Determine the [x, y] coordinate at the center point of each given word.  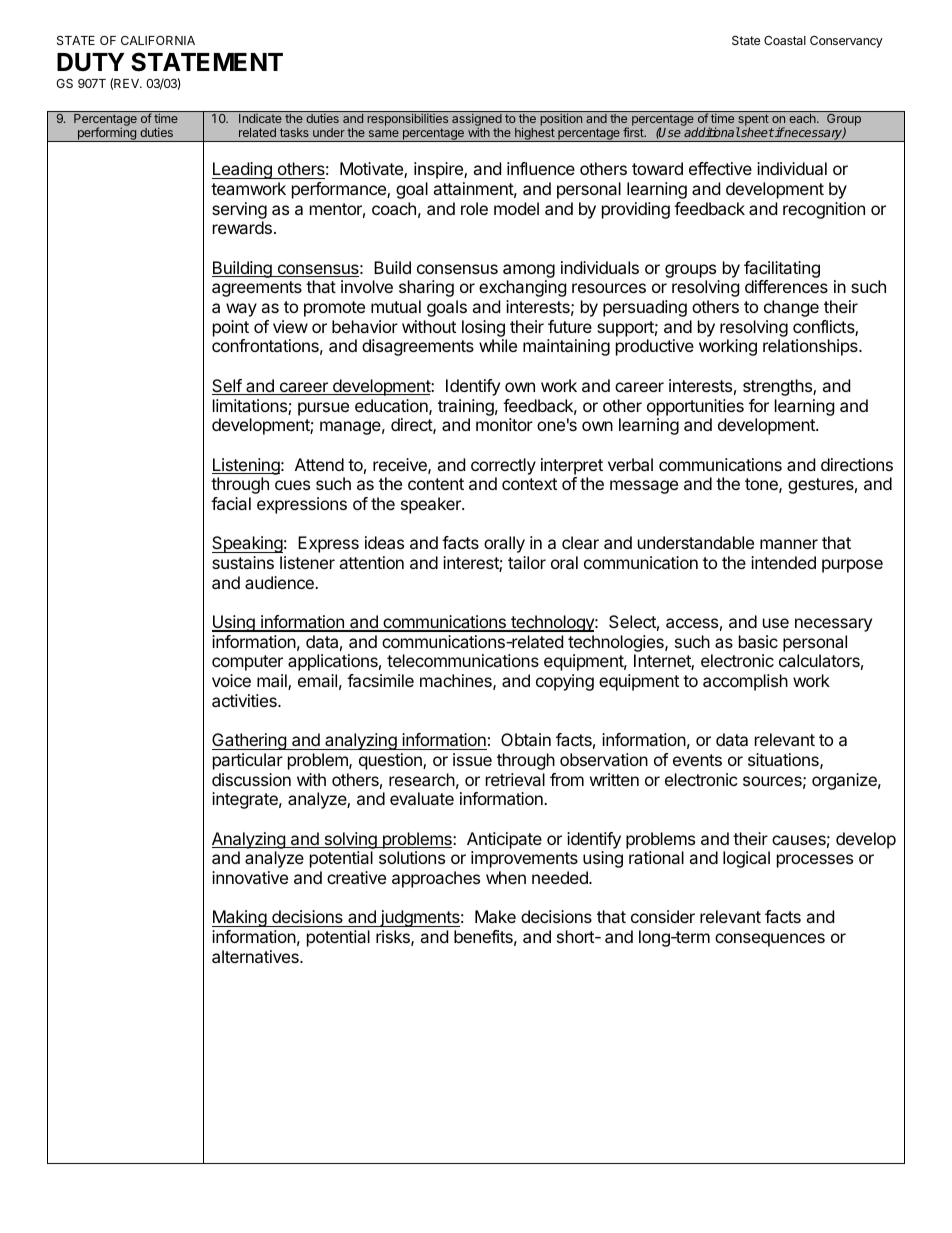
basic [758, 641]
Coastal [785, 40]
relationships [811, 347]
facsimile [380, 680]
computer [247, 663]
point [231, 328]
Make [495, 916]
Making [240, 918]
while [498, 345]
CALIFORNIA [158, 40]
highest [535, 134]
